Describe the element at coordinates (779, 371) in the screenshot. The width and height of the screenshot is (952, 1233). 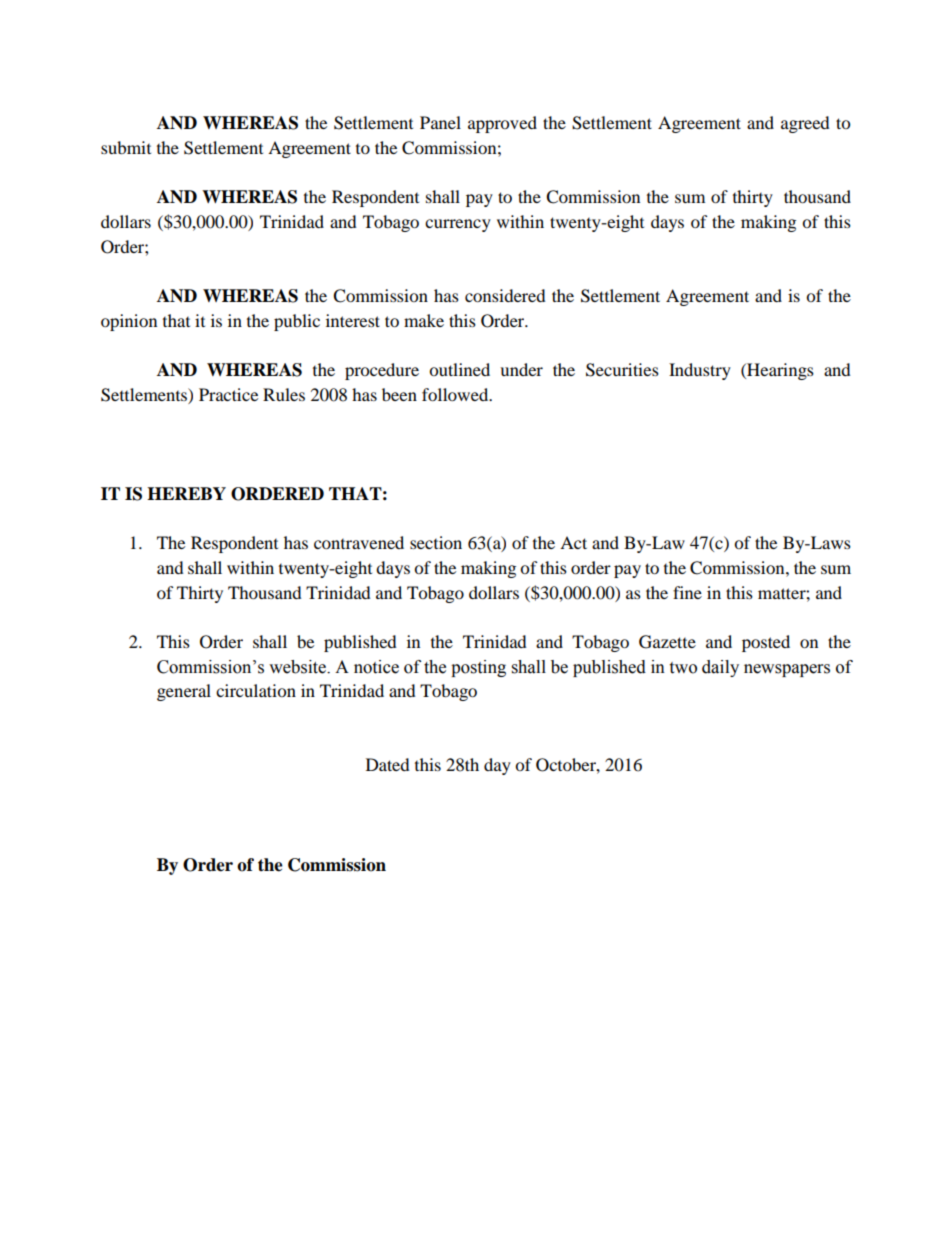
I see `Hearings` at that location.
